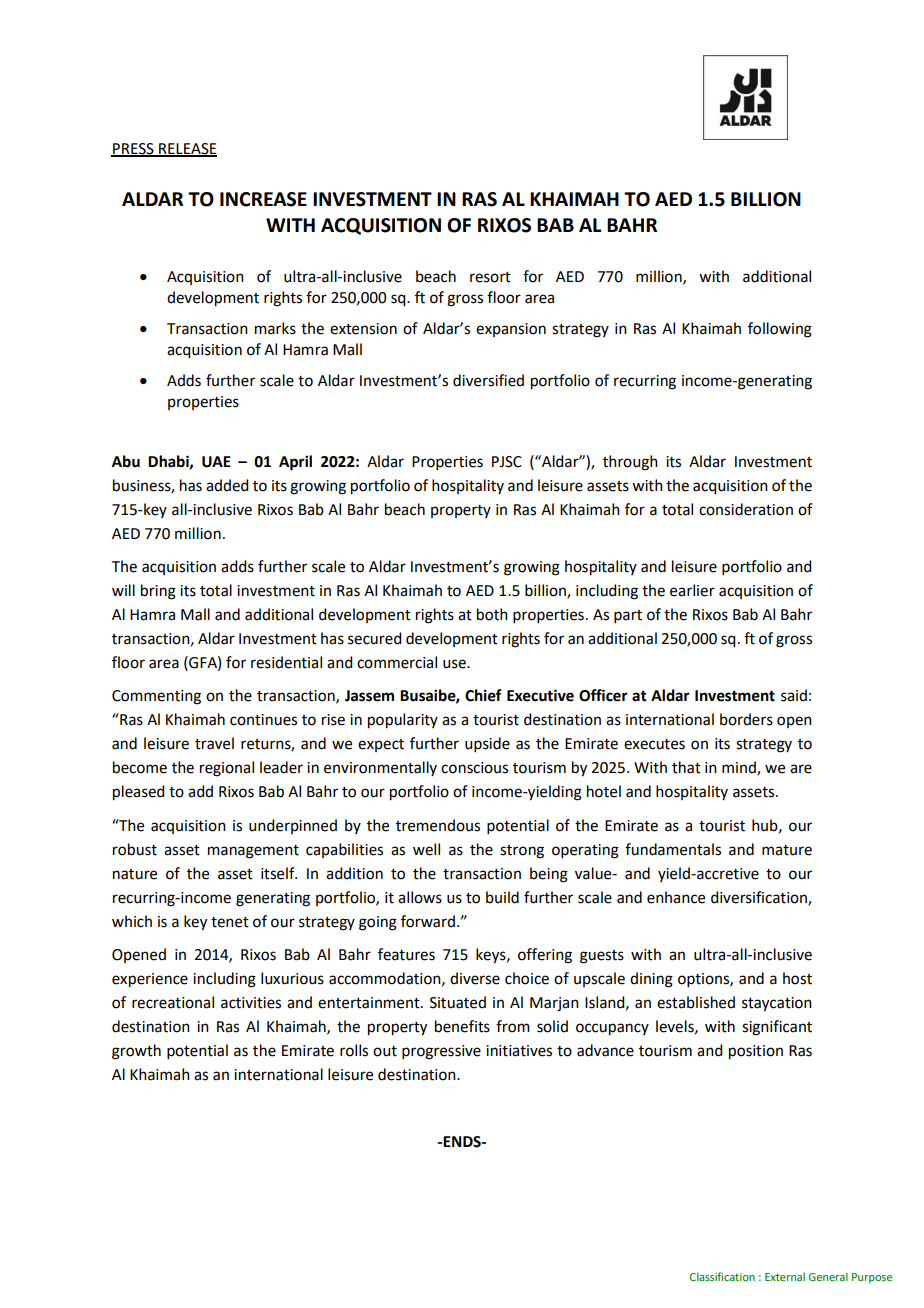 Image resolution: width=924 pixels, height=1308 pixels. Describe the element at coordinates (722, 1276) in the page. I see `Classification` at that location.
